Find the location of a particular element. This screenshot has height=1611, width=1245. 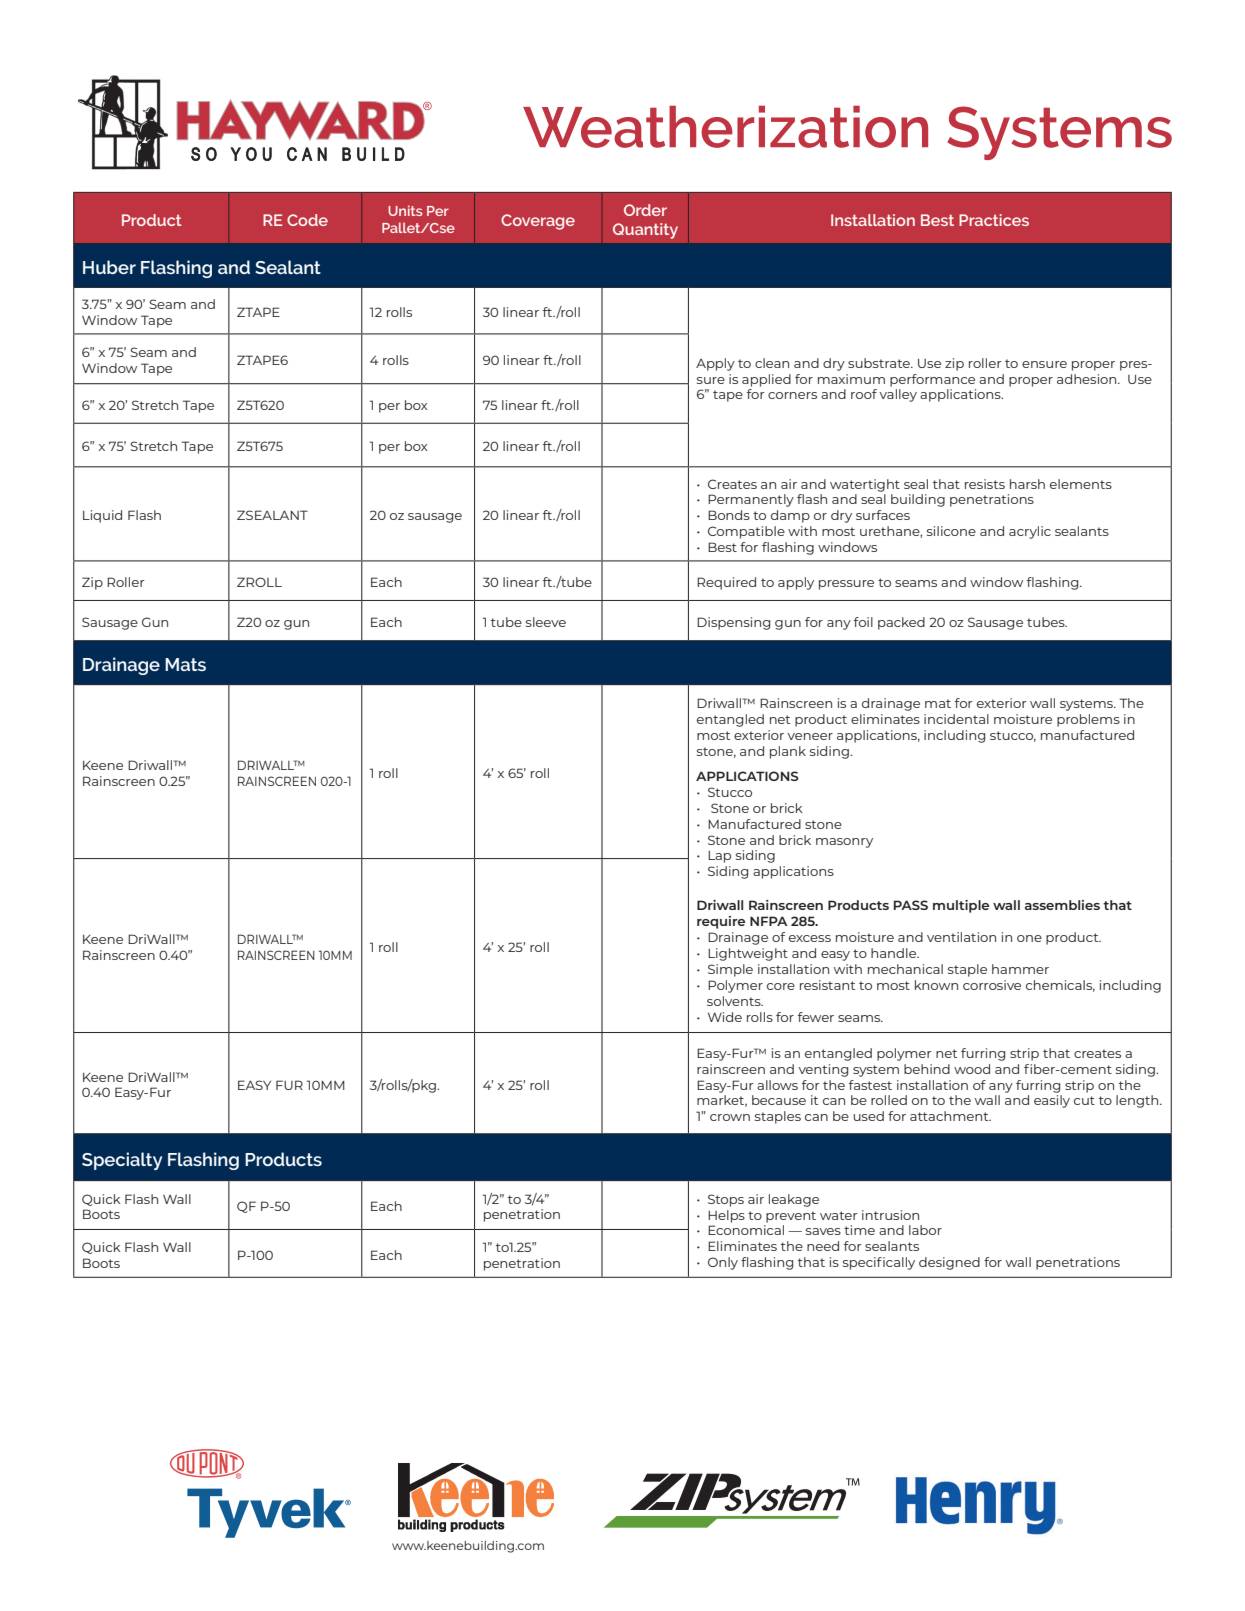

wood is located at coordinates (972, 1069).
